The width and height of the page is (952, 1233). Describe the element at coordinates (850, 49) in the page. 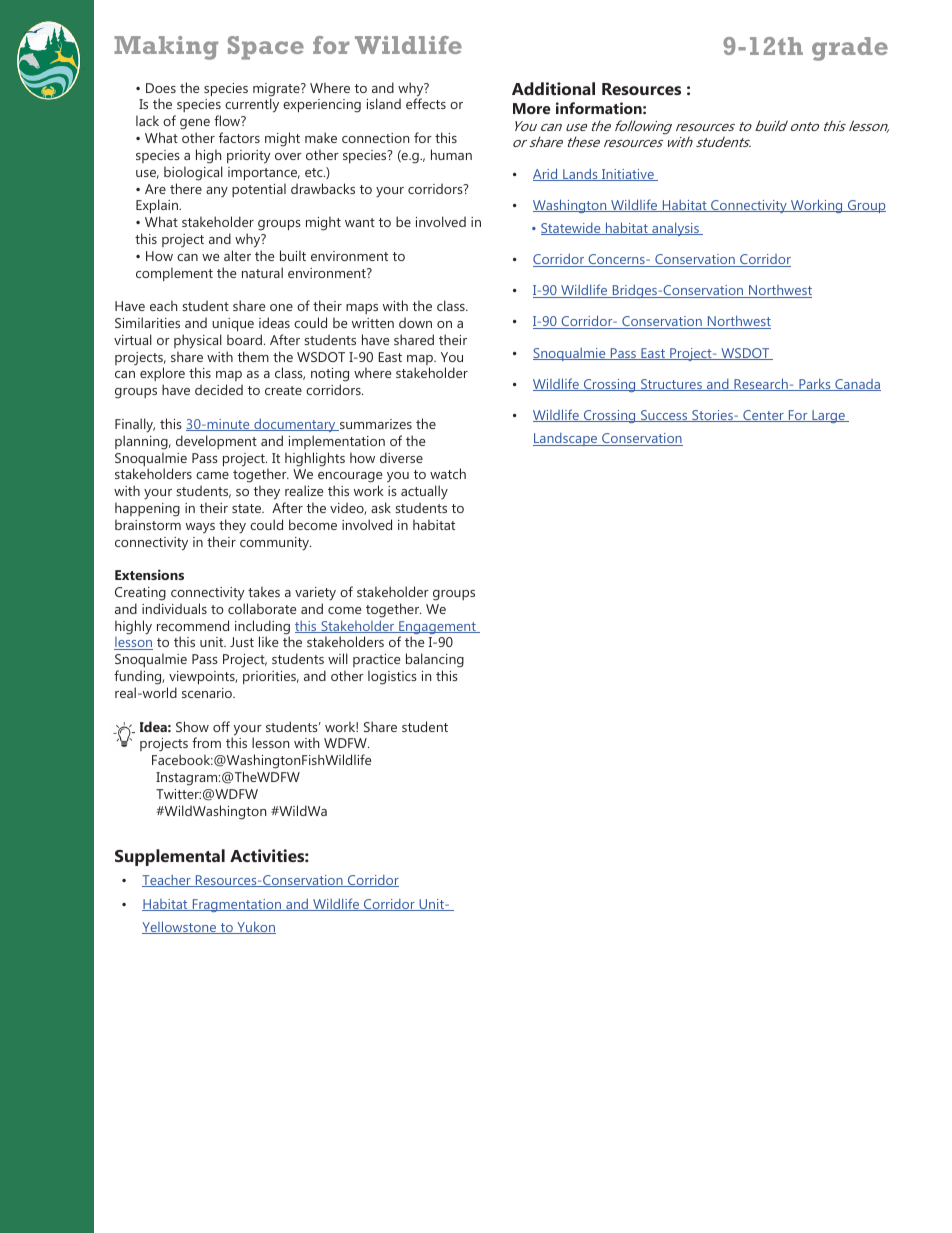

I see `grade` at that location.
